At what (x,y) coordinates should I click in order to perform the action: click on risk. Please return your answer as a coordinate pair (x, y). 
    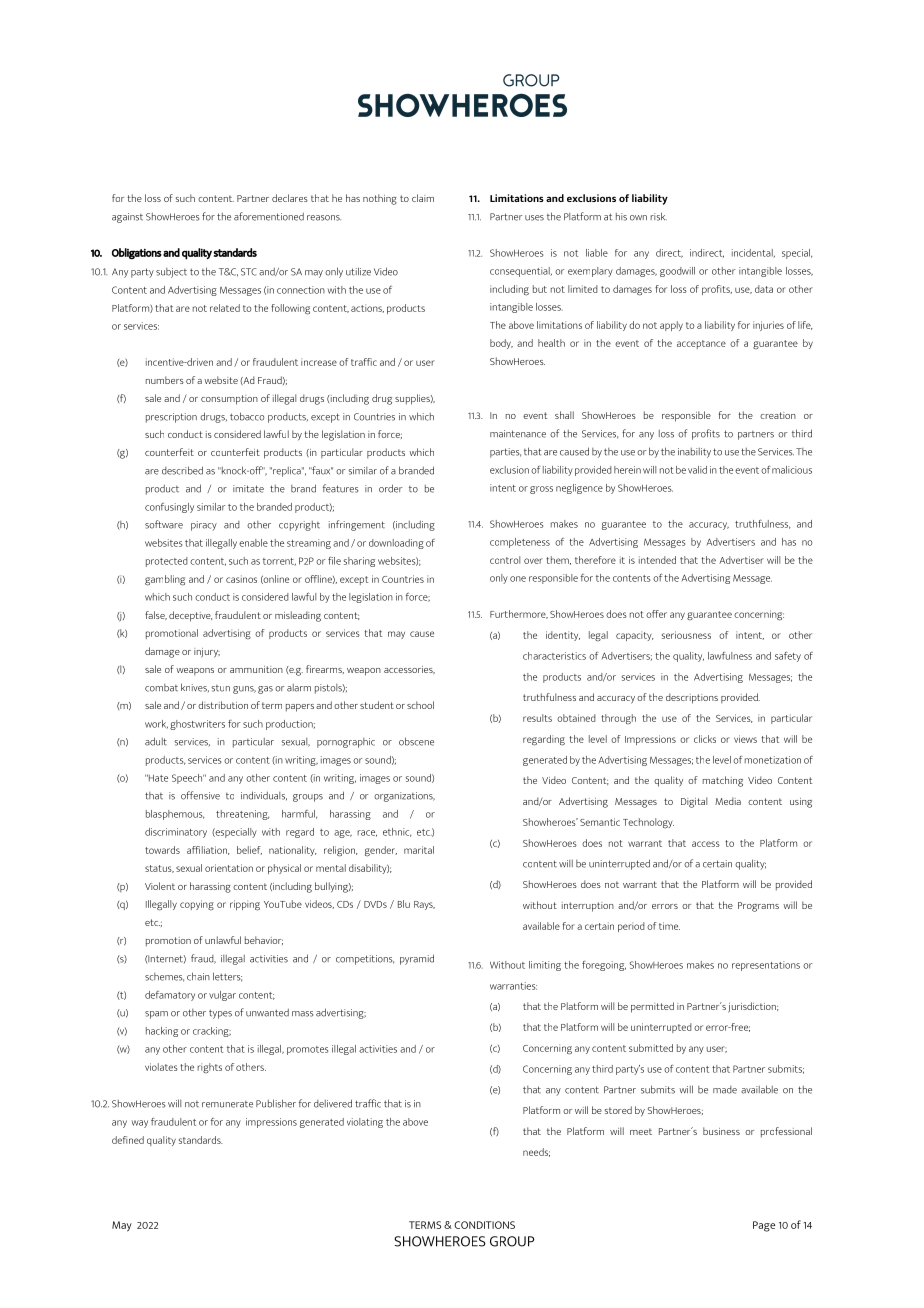
    Looking at the image, I should click on (658, 216).
